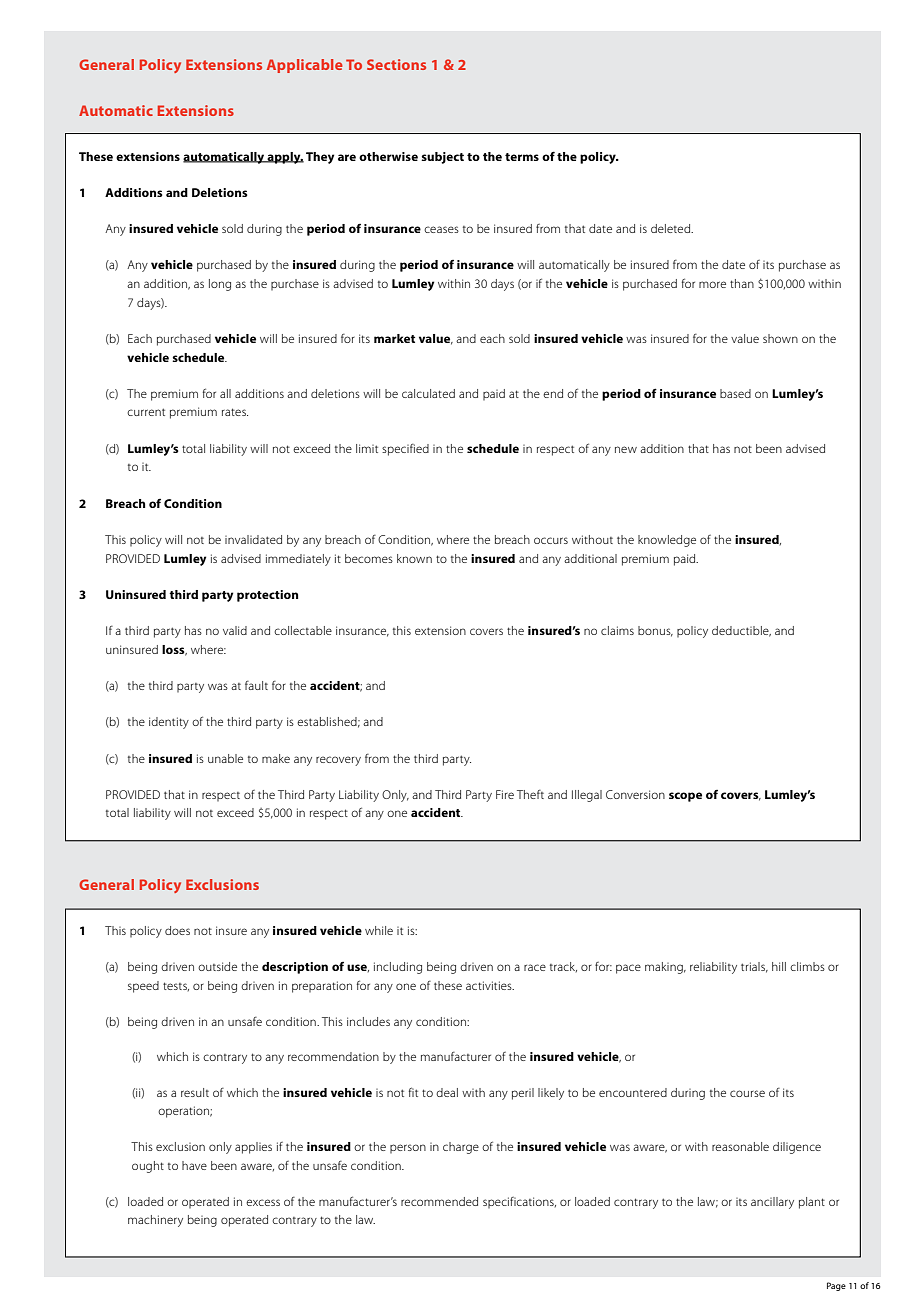  What do you see at coordinates (263, 1202) in the screenshot?
I see `excess` at bounding box center [263, 1202].
